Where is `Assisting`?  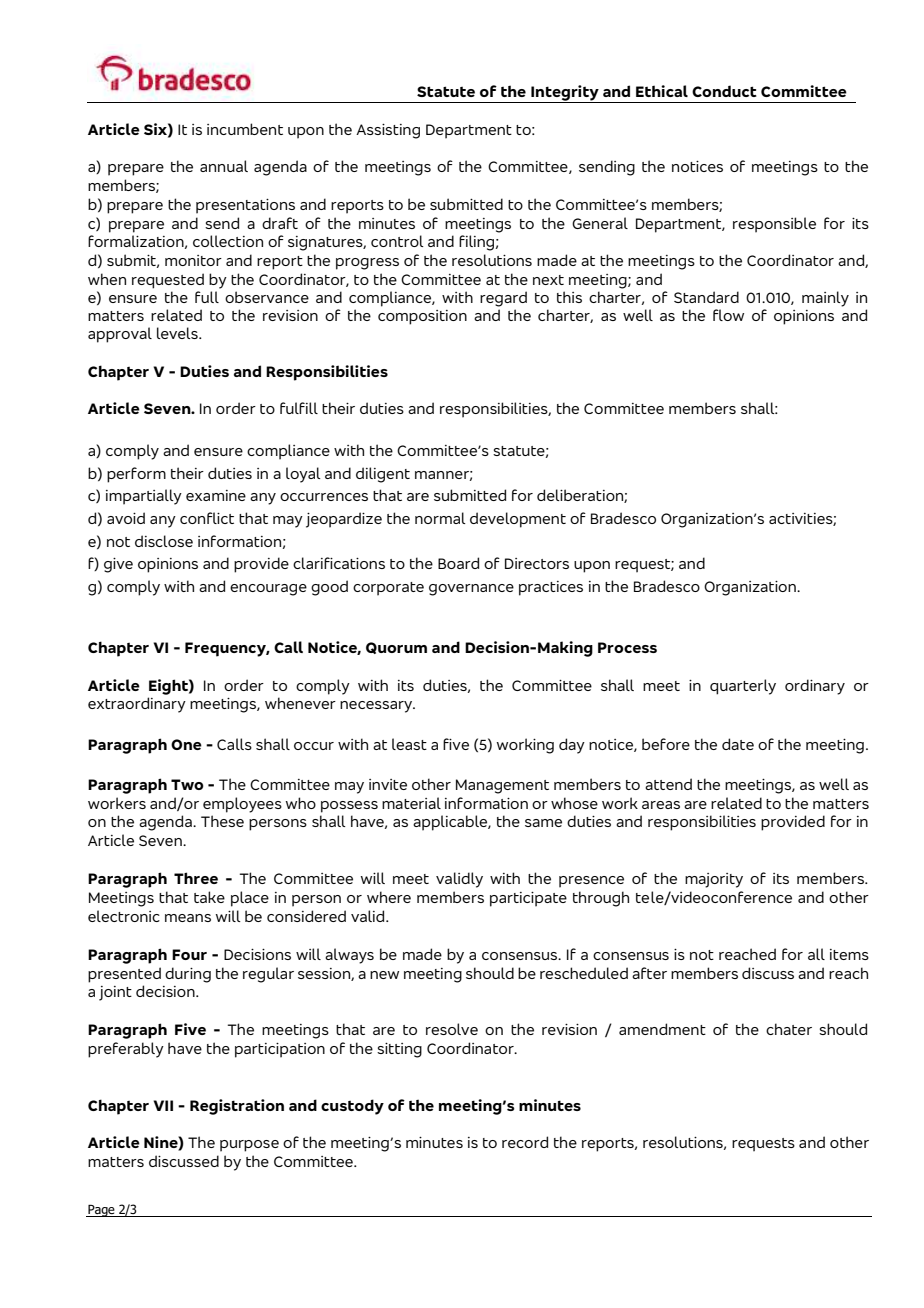 Assisting is located at coordinates (388, 131).
